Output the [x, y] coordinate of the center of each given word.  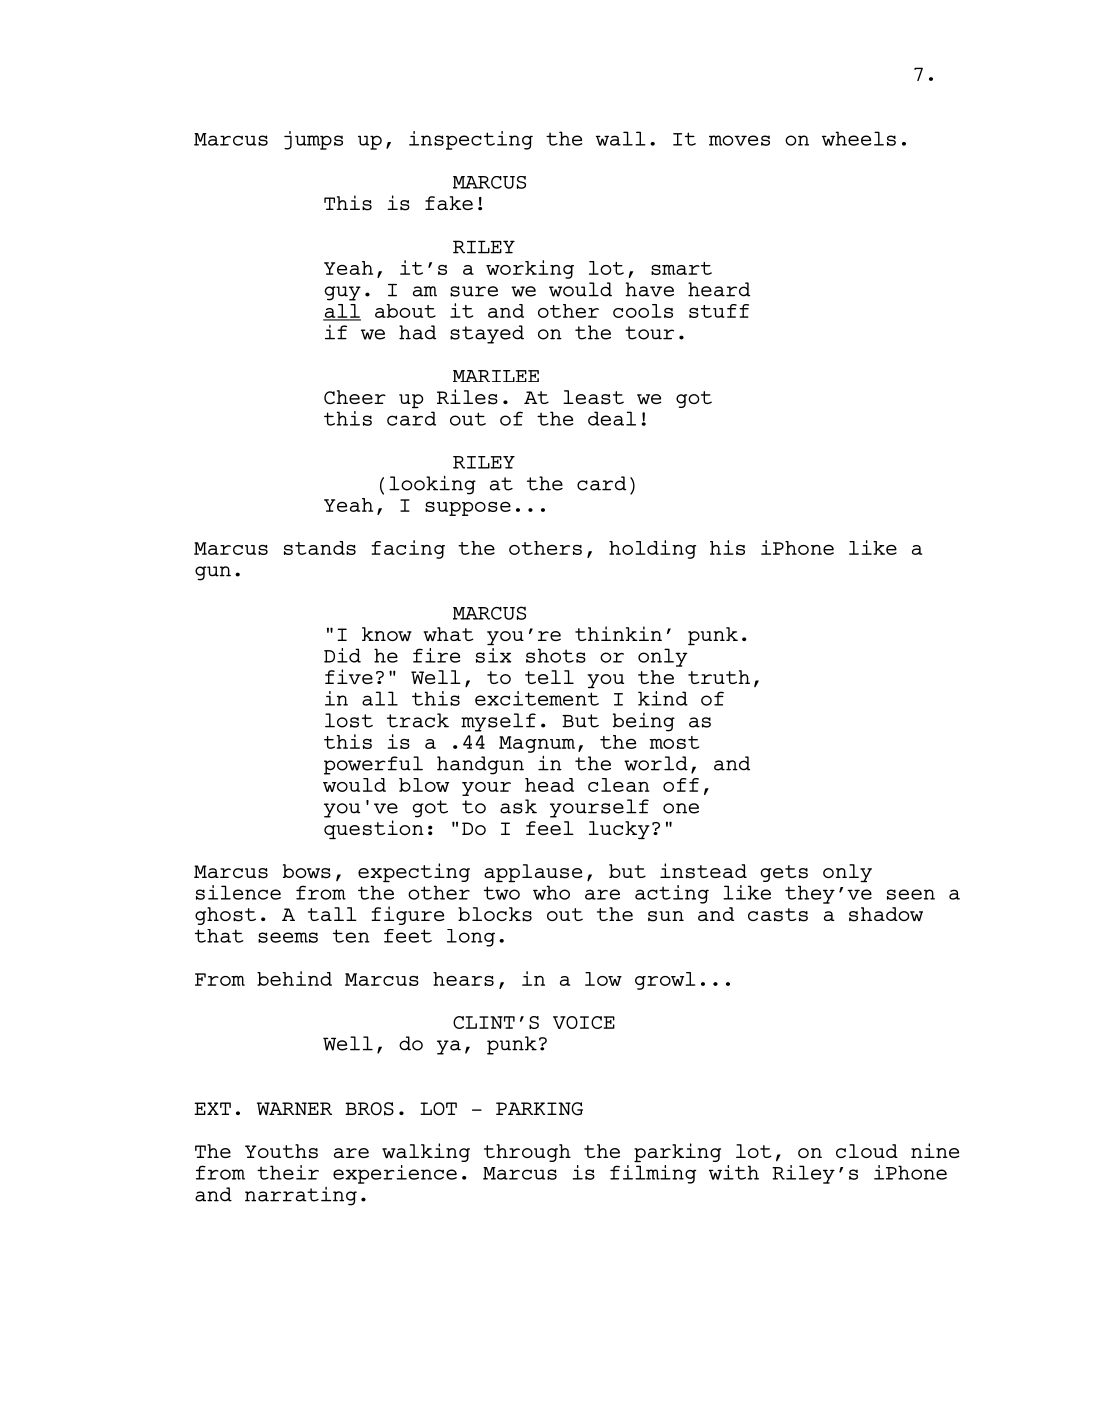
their [288, 1172]
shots [556, 655]
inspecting [471, 140]
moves [739, 140]
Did [342, 655]
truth [719, 677]
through [527, 1153]
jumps [313, 140]
